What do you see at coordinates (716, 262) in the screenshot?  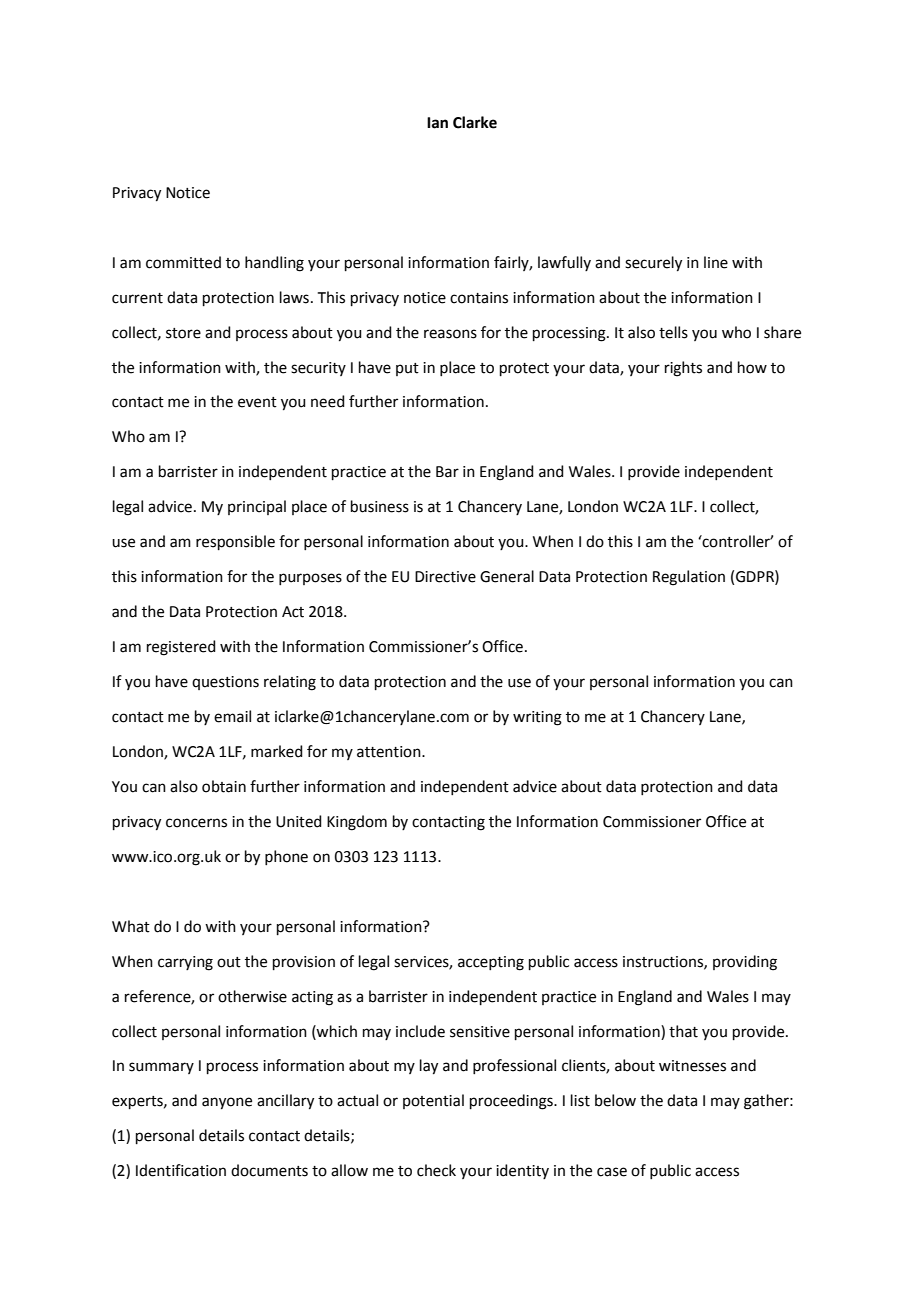 I see `line` at bounding box center [716, 262].
